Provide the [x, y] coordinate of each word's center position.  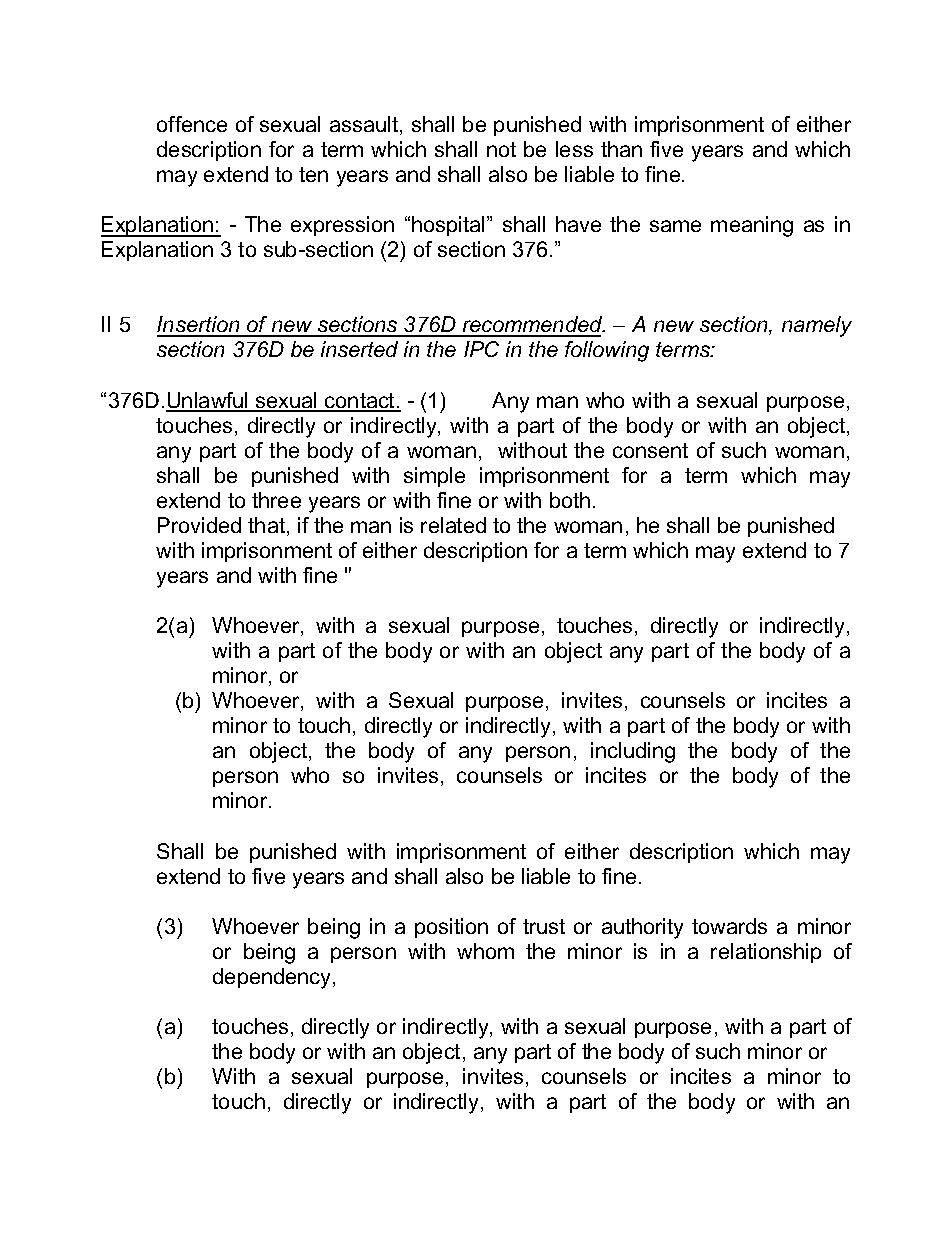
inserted [359, 349]
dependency [273, 978]
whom [485, 951]
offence [192, 124]
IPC [481, 349]
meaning [752, 226]
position [451, 928]
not [501, 149]
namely [817, 326]
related [453, 525]
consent [650, 450]
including [633, 752]
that [268, 526]
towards [729, 926]
